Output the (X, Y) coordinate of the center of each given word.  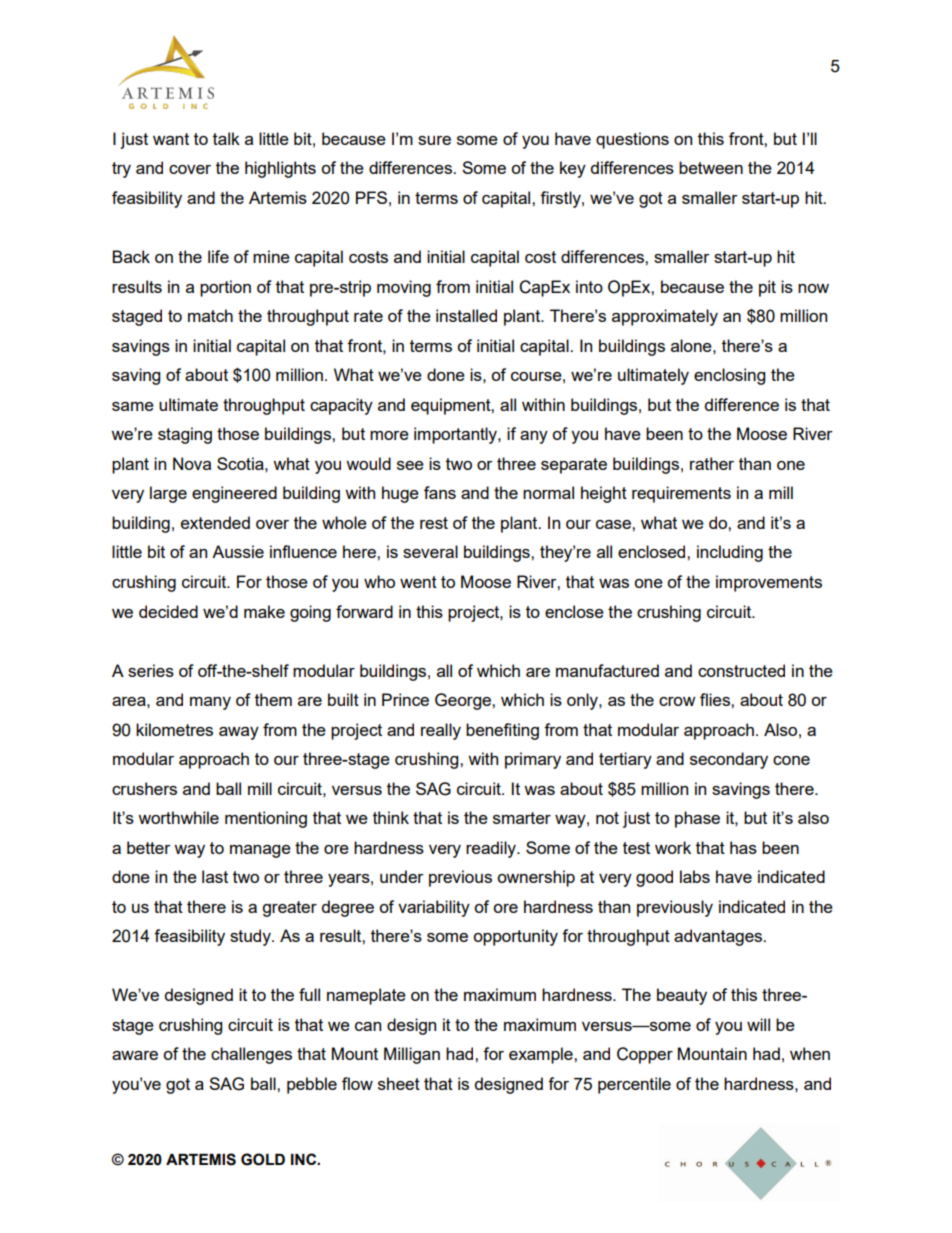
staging (185, 435)
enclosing (729, 376)
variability (434, 908)
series (151, 670)
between (711, 167)
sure (434, 140)
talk (226, 138)
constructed (741, 670)
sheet (399, 1083)
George (464, 701)
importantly (456, 435)
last (215, 876)
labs (695, 876)
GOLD (263, 1159)
